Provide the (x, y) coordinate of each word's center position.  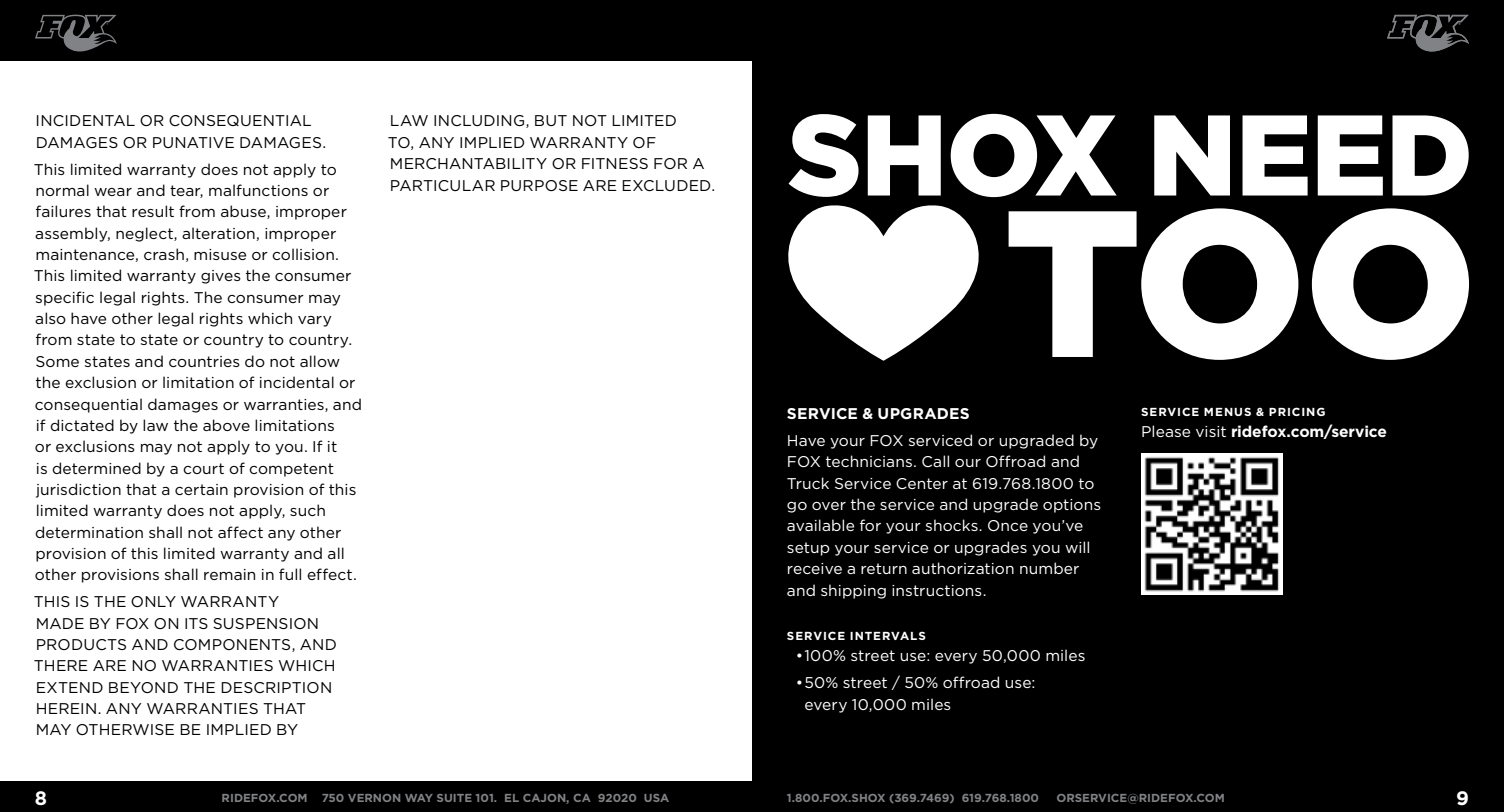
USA (656, 798)
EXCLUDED (667, 185)
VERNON (374, 798)
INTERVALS (888, 635)
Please (1166, 431)
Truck (808, 483)
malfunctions (258, 190)
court (203, 468)
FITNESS (615, 163)
